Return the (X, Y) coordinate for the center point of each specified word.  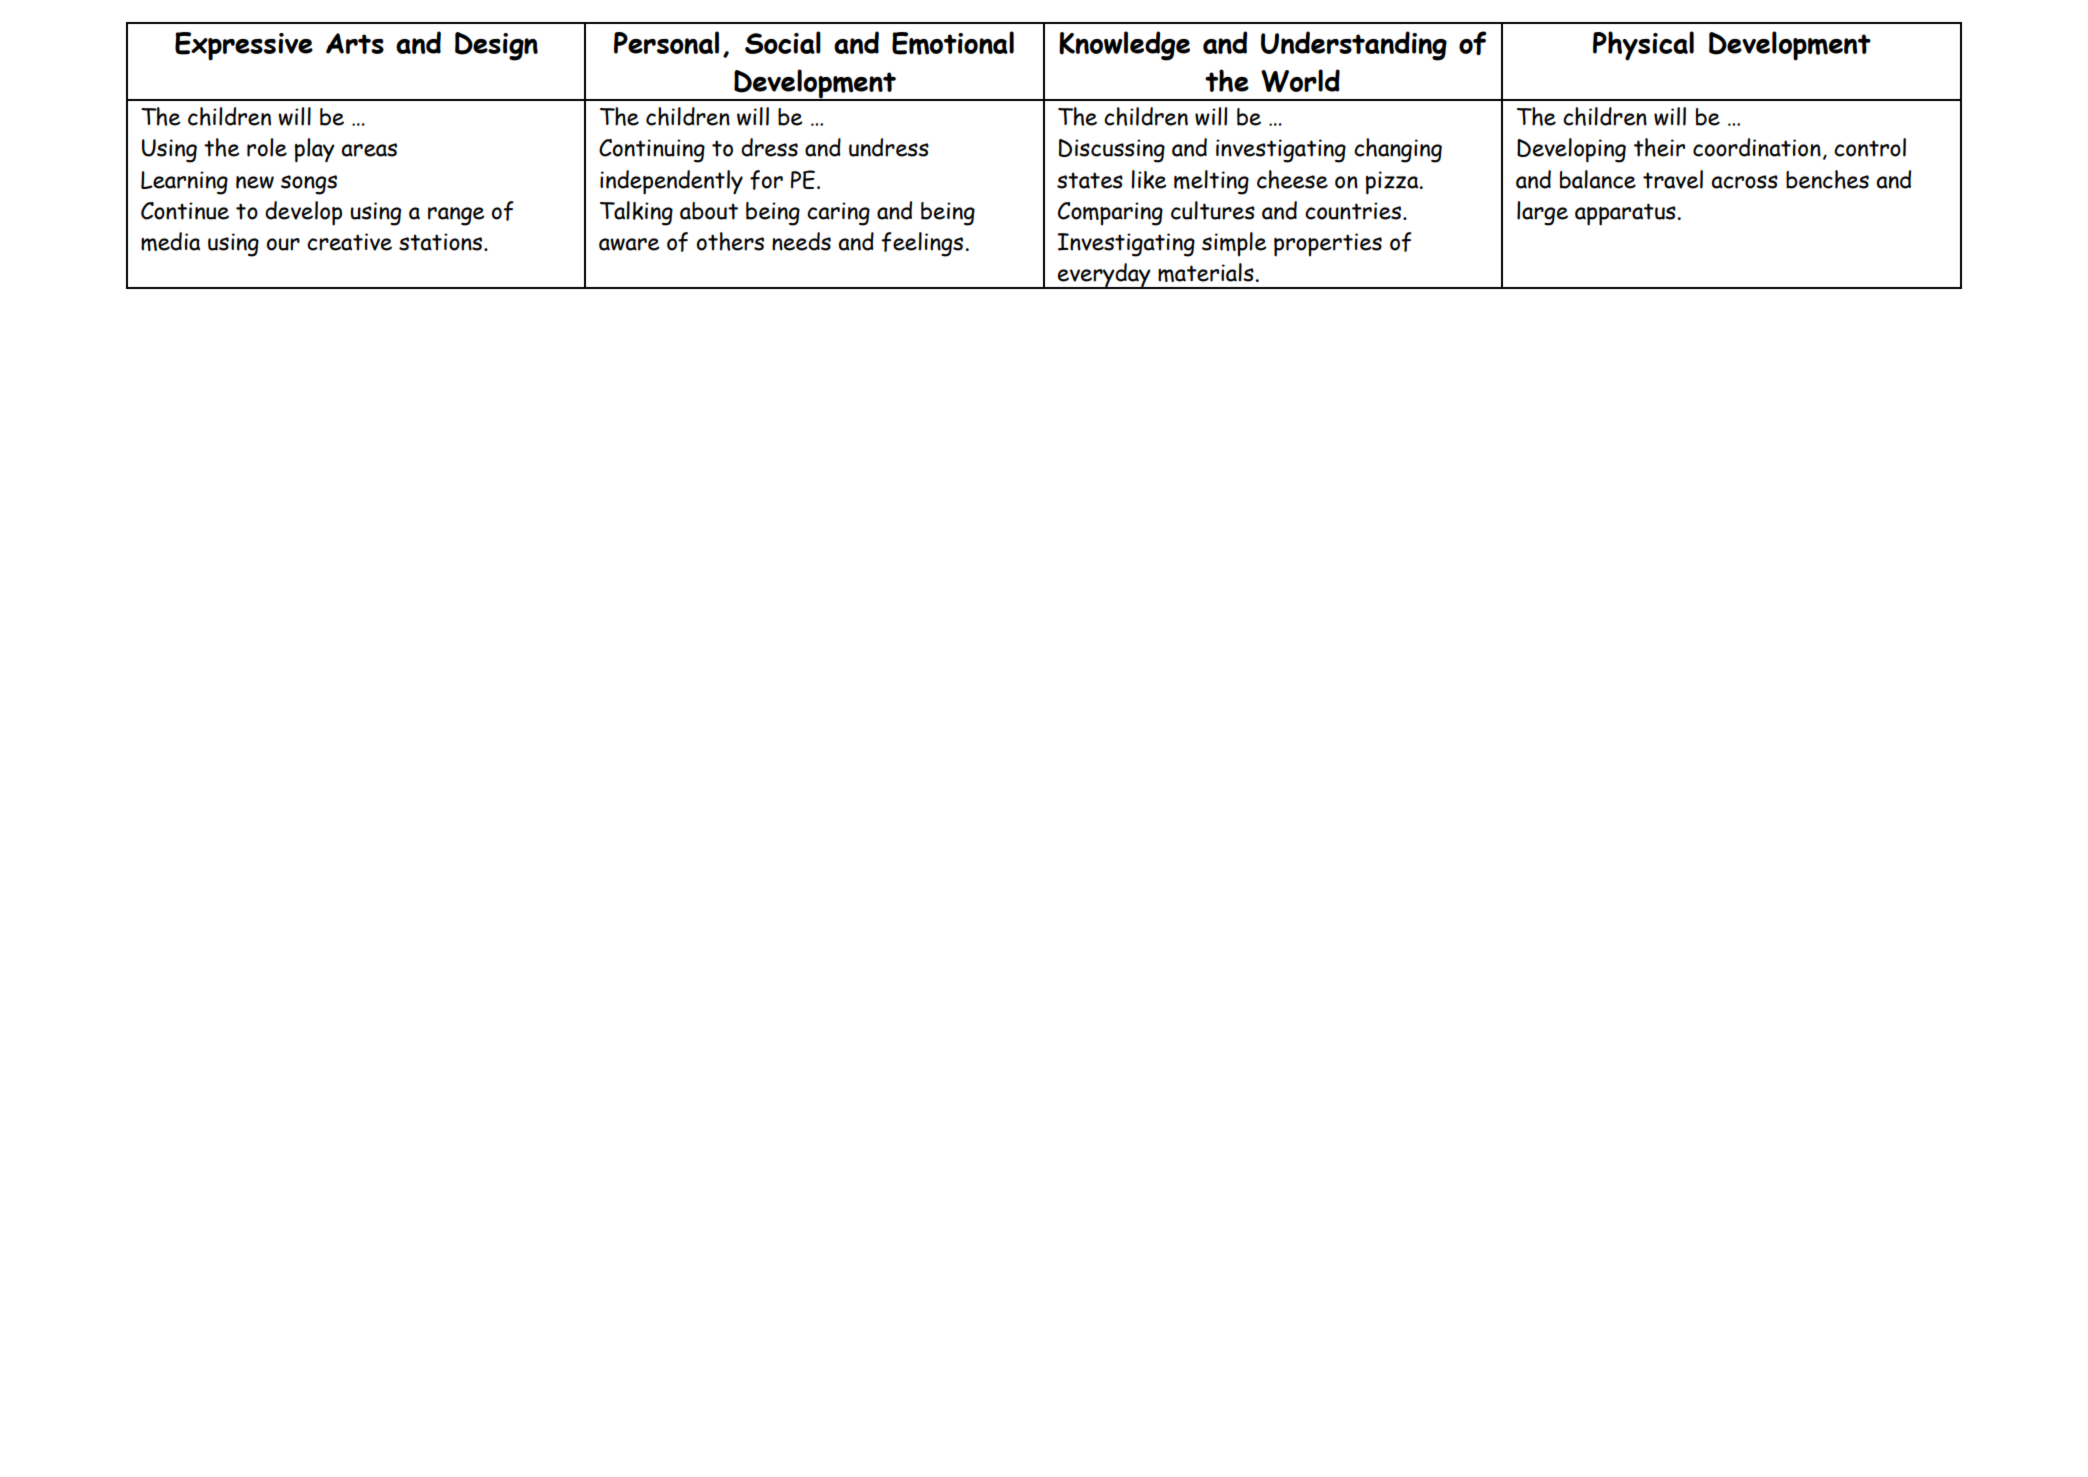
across (1744, 182)
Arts (355, 43)
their (1659, 147)
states (1090, 180)
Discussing (1112, 151)
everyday (1104, 276)
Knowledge (1124, 46)
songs (309, 185)
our (283, 244)
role (267, 147)
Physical (1643, 46)
